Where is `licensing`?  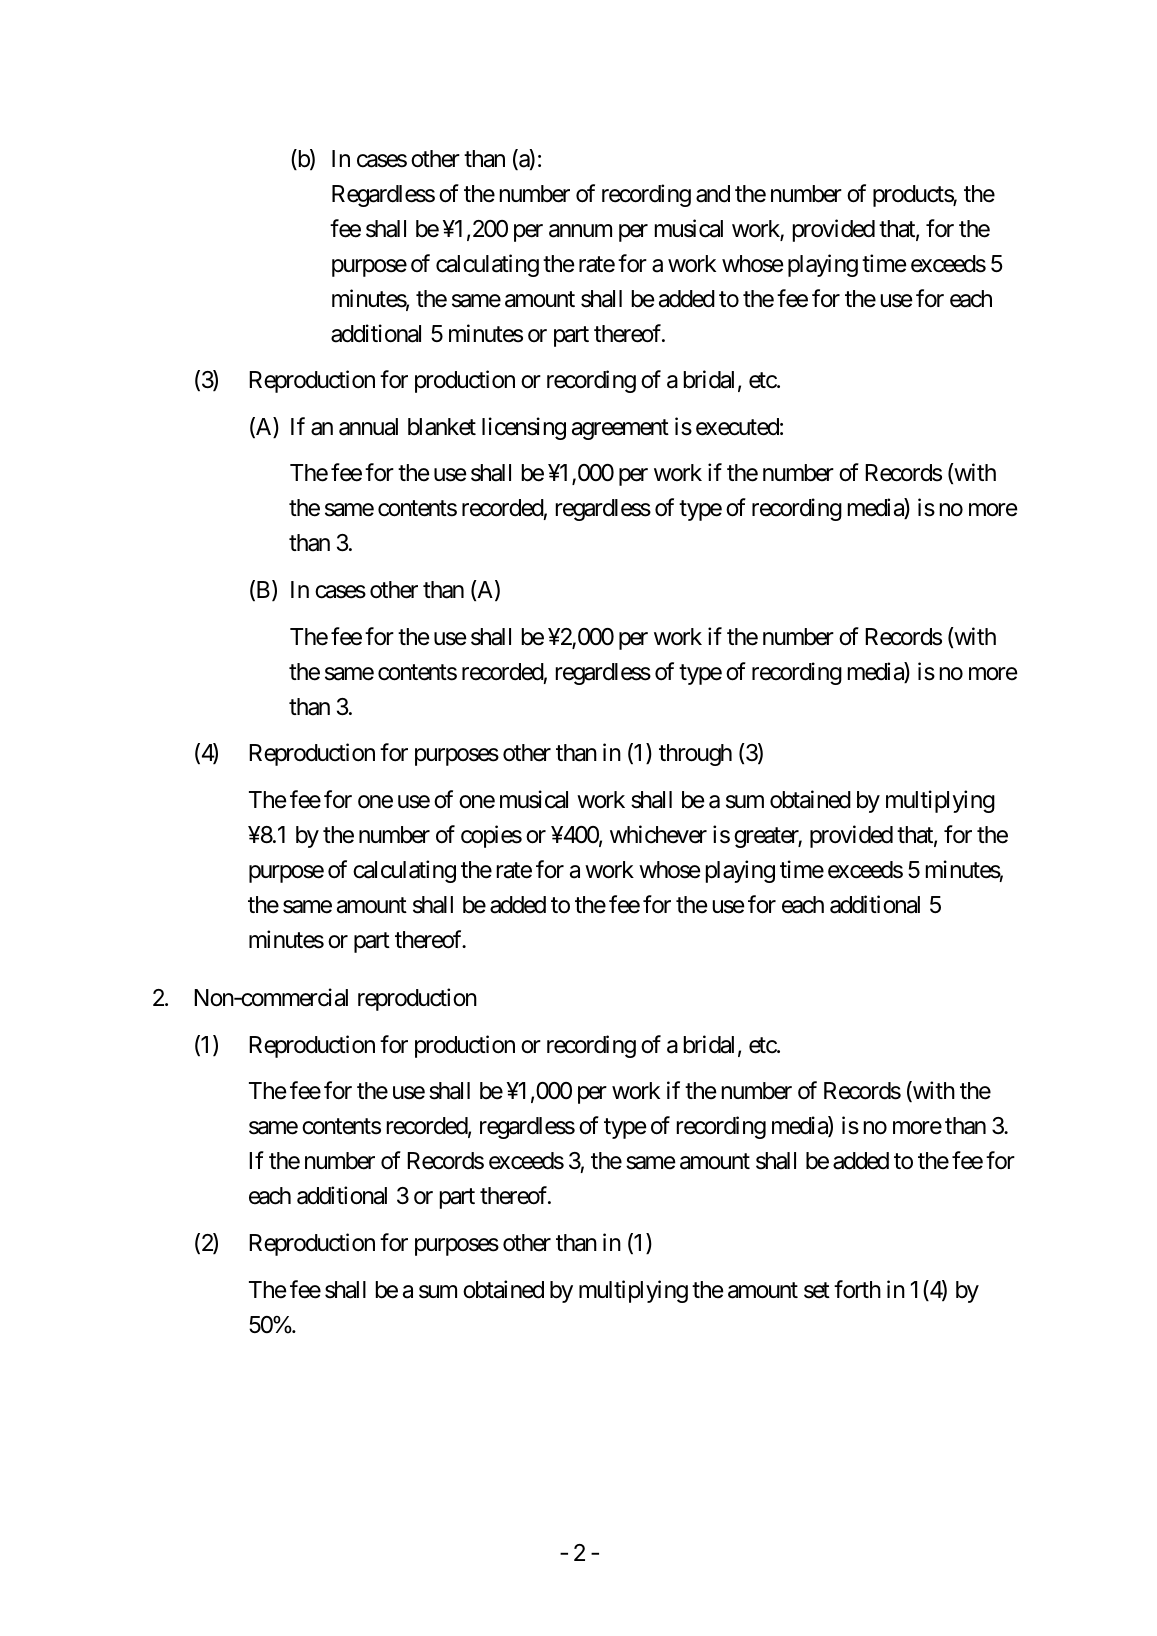 licensing is located at coordinates (524, 428).
